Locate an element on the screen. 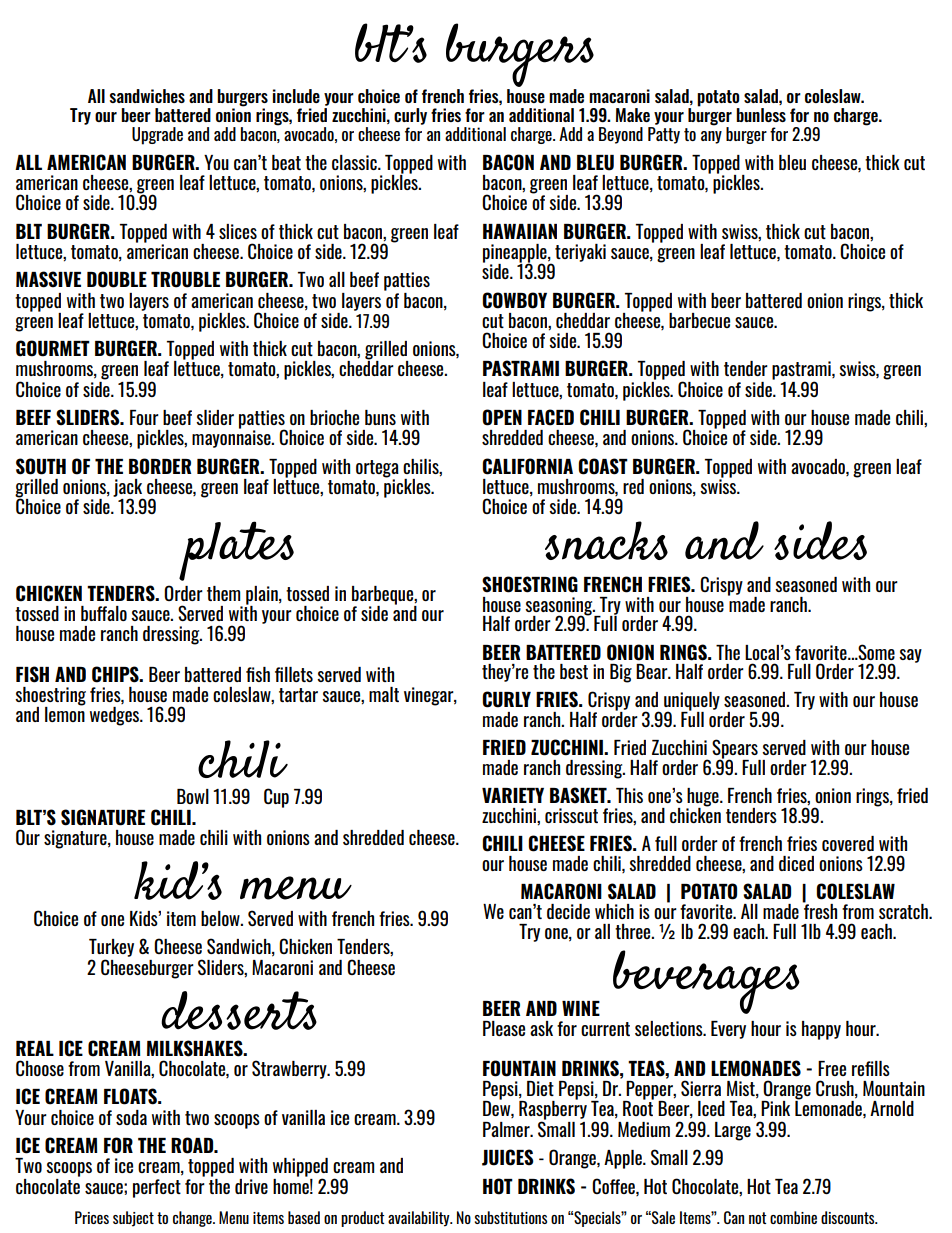  classic is located at coordinates (355, 162).
